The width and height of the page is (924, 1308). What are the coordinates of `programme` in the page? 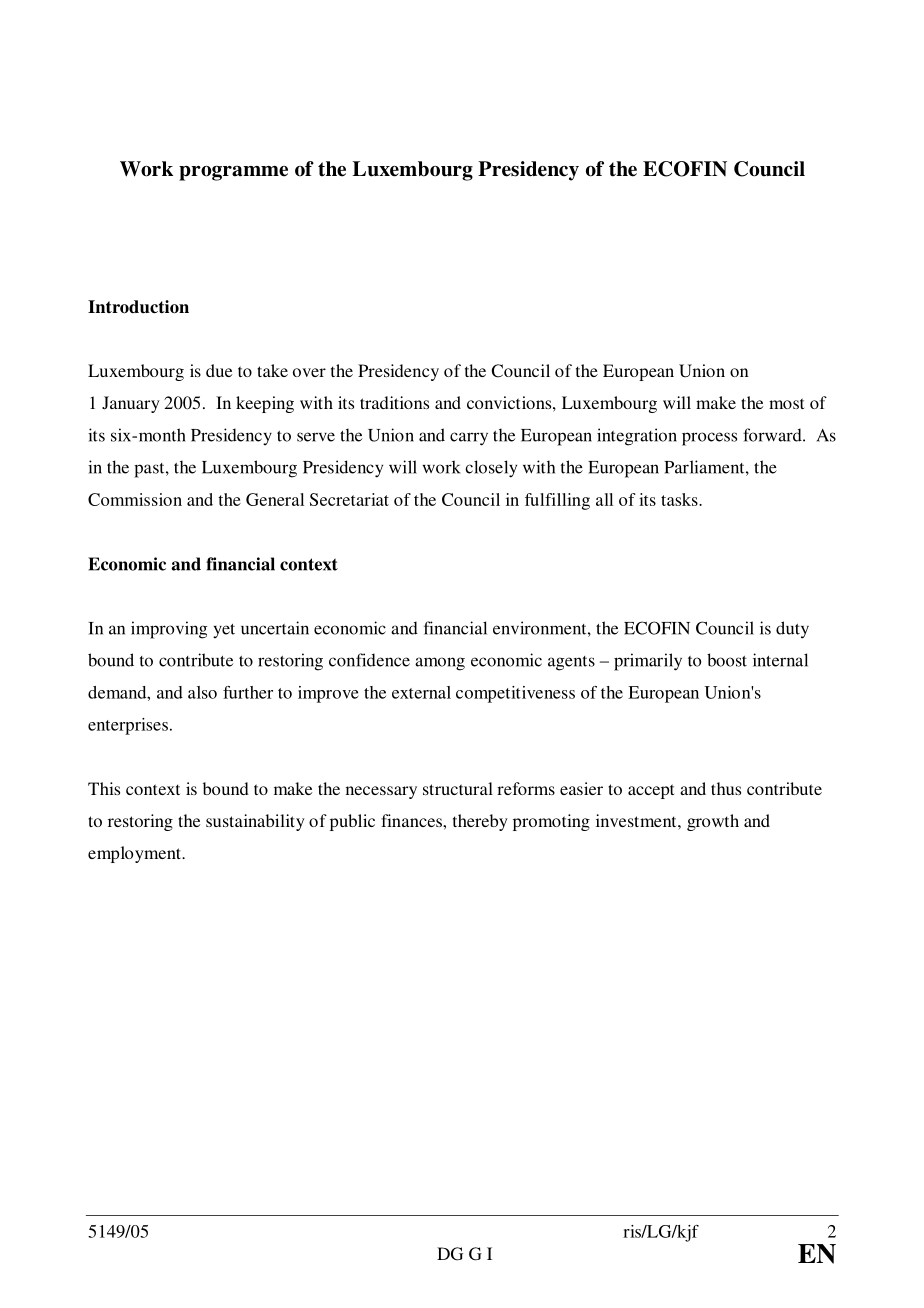 It's located at (233, 173).
